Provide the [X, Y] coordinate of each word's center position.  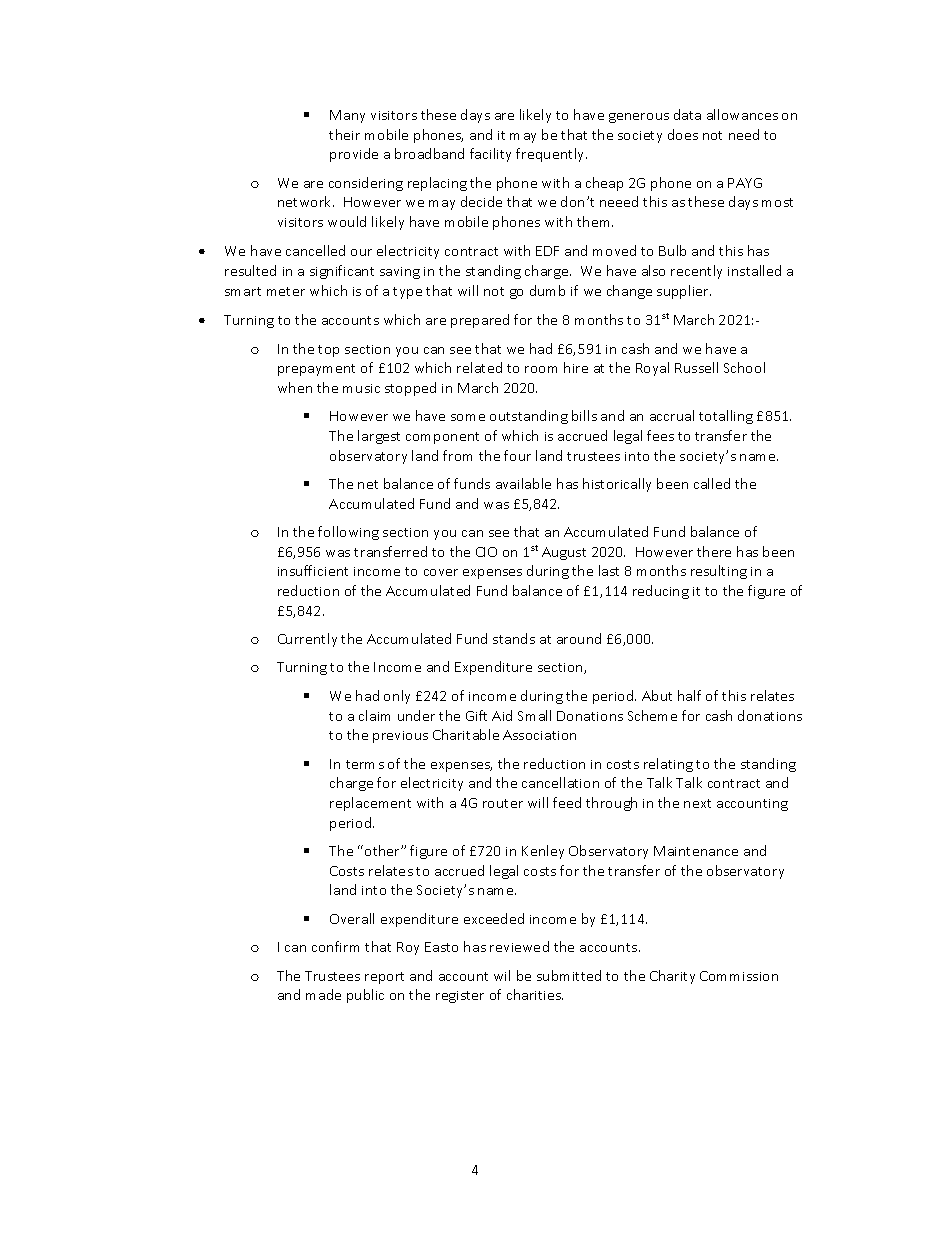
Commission [739, 976]
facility [490, 155]
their [344, 134]
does [683, 134]
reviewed [519, 946]
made [323, 994]
